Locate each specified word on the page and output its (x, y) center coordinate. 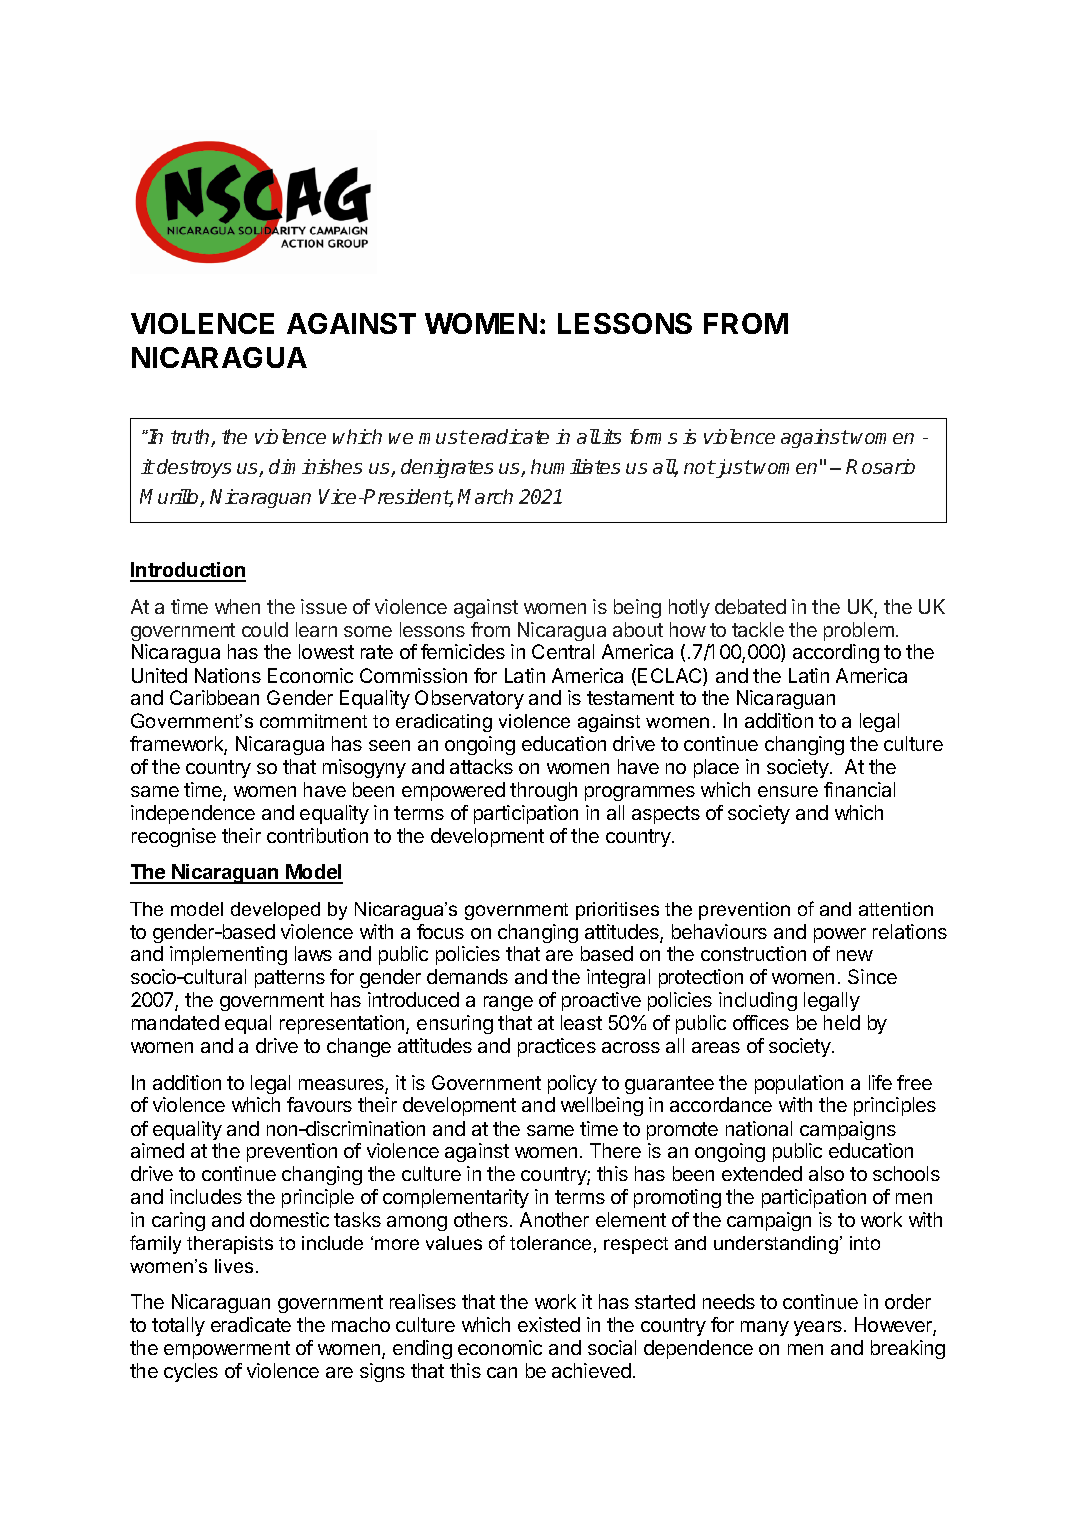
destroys (194, 468)
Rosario (880, 466)
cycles (191, 1372)
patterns (290, 979)
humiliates (575, 466)
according (836, 653)
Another (554, 1219)
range (508, 1003)
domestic (289, 1219)
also (826, 1173)
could (265, 629)
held (842, 1022)
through (543, 791)
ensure (788, 791)
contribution (317, 835)
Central (563, 651)
